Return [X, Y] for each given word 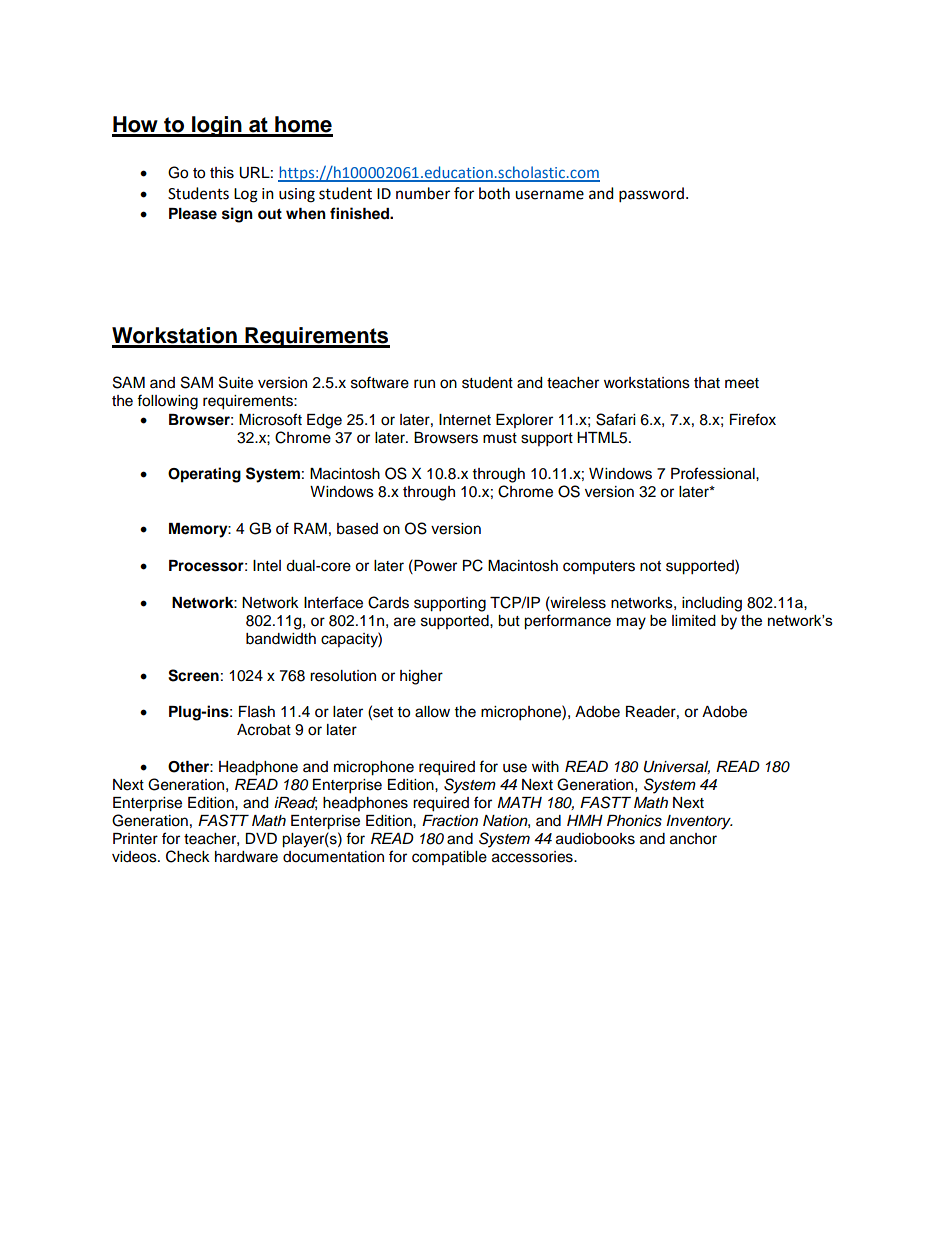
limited [694, 620]
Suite [236, 382]
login [217, 126]
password [651, 195]
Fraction [450, 821]
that [707, 383]
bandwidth [281, 639]
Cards [388, 602]
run [424, 384]
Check [188, 856]
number [423, 193]
